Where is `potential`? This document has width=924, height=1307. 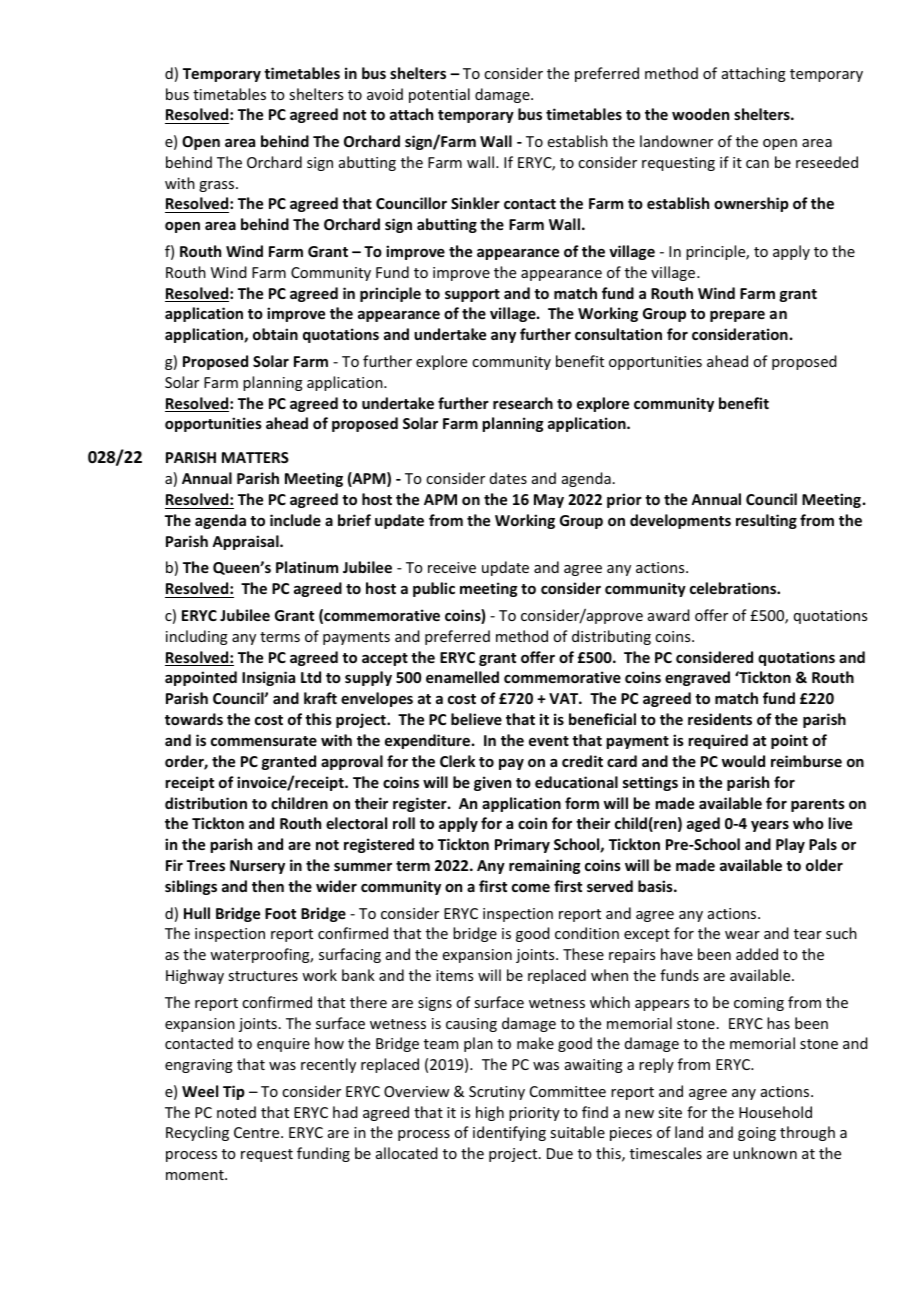 potential is located at coordinates (439, 95).
